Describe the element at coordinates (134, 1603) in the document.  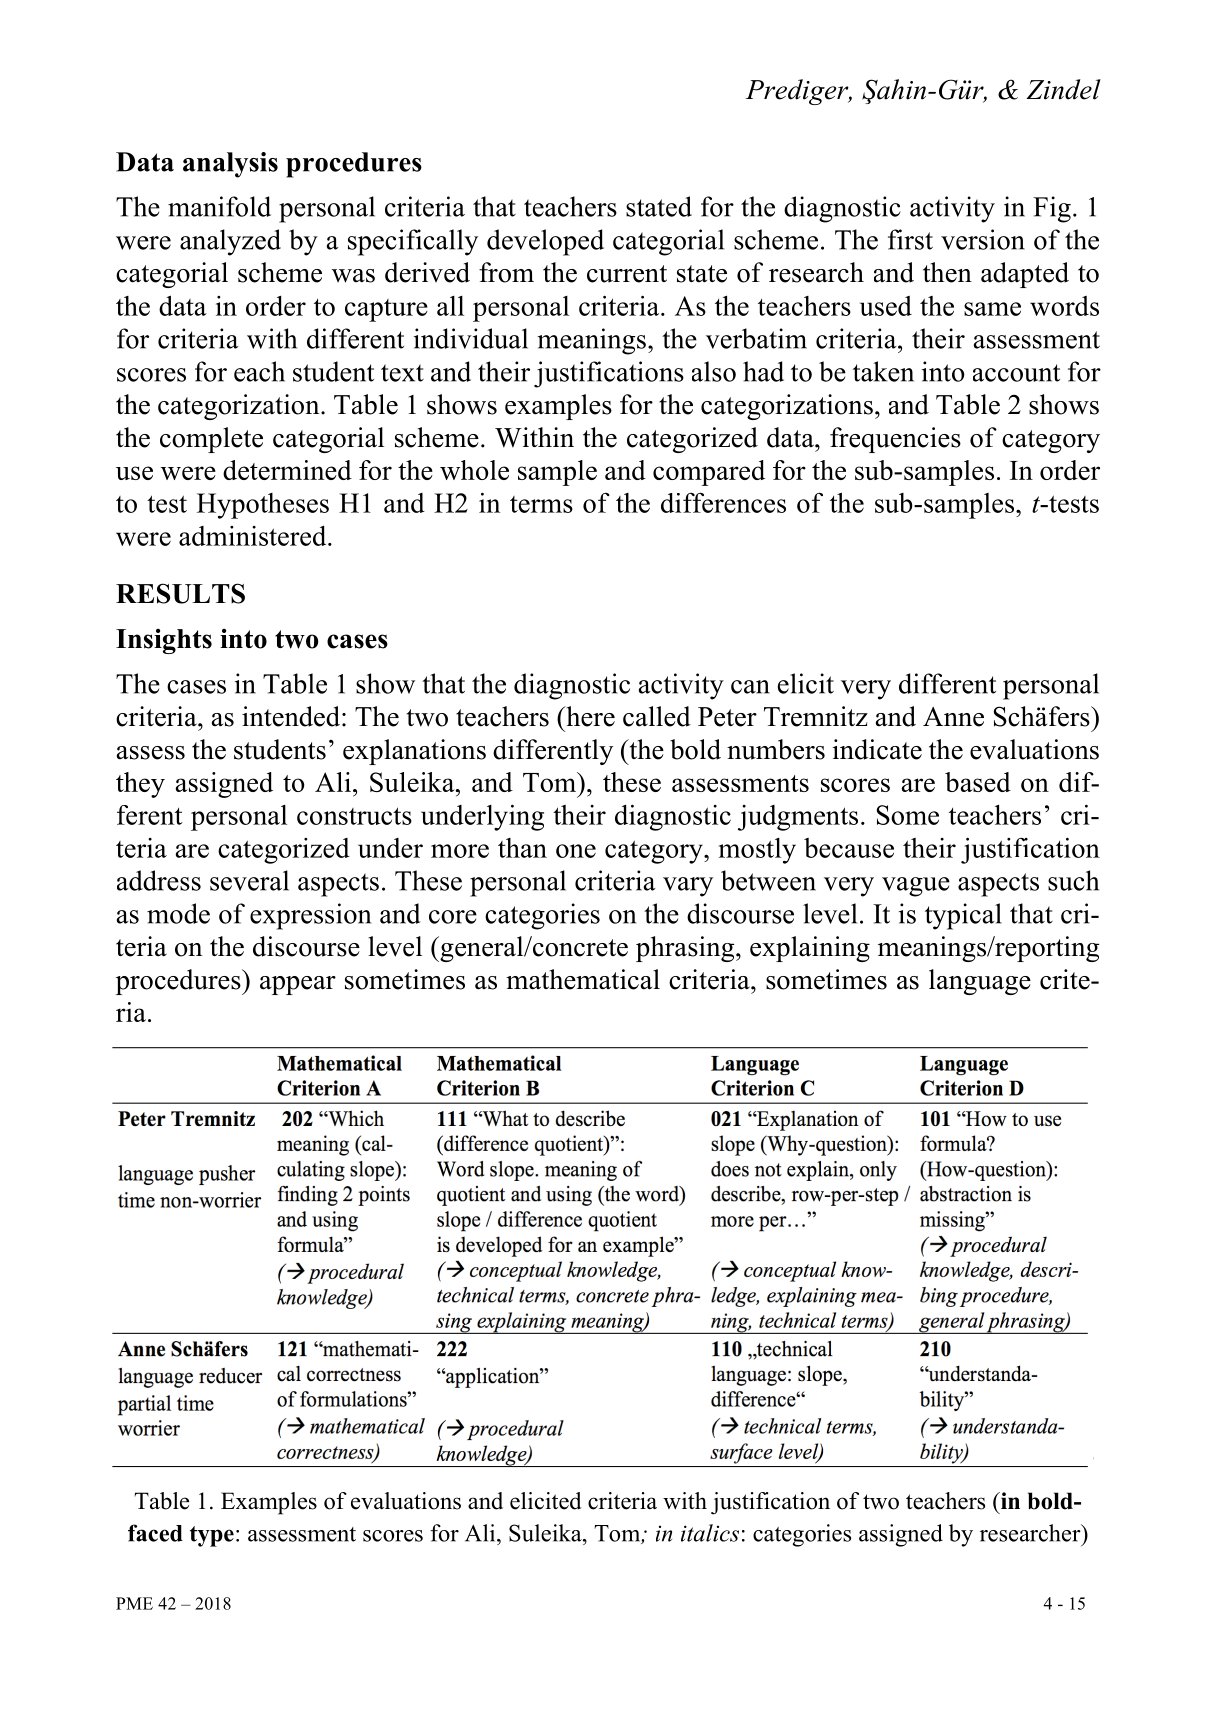
I see `PME` at that location.
